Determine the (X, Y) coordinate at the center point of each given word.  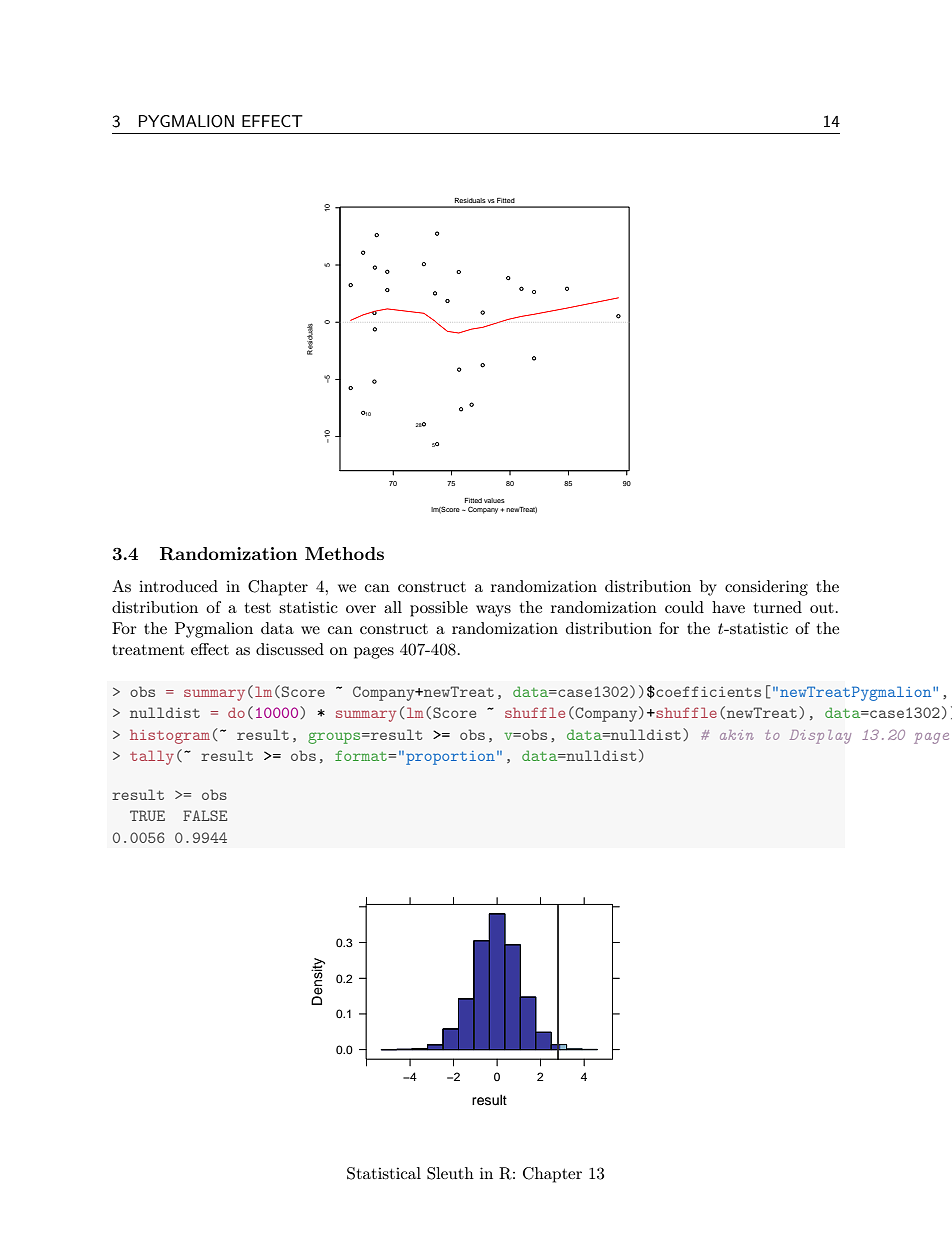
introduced (178, 586)
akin (736, 735)
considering (766, 588)
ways (493, 611)
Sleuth (450, 1173)
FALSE (205, 815)
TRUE (147, 815)
